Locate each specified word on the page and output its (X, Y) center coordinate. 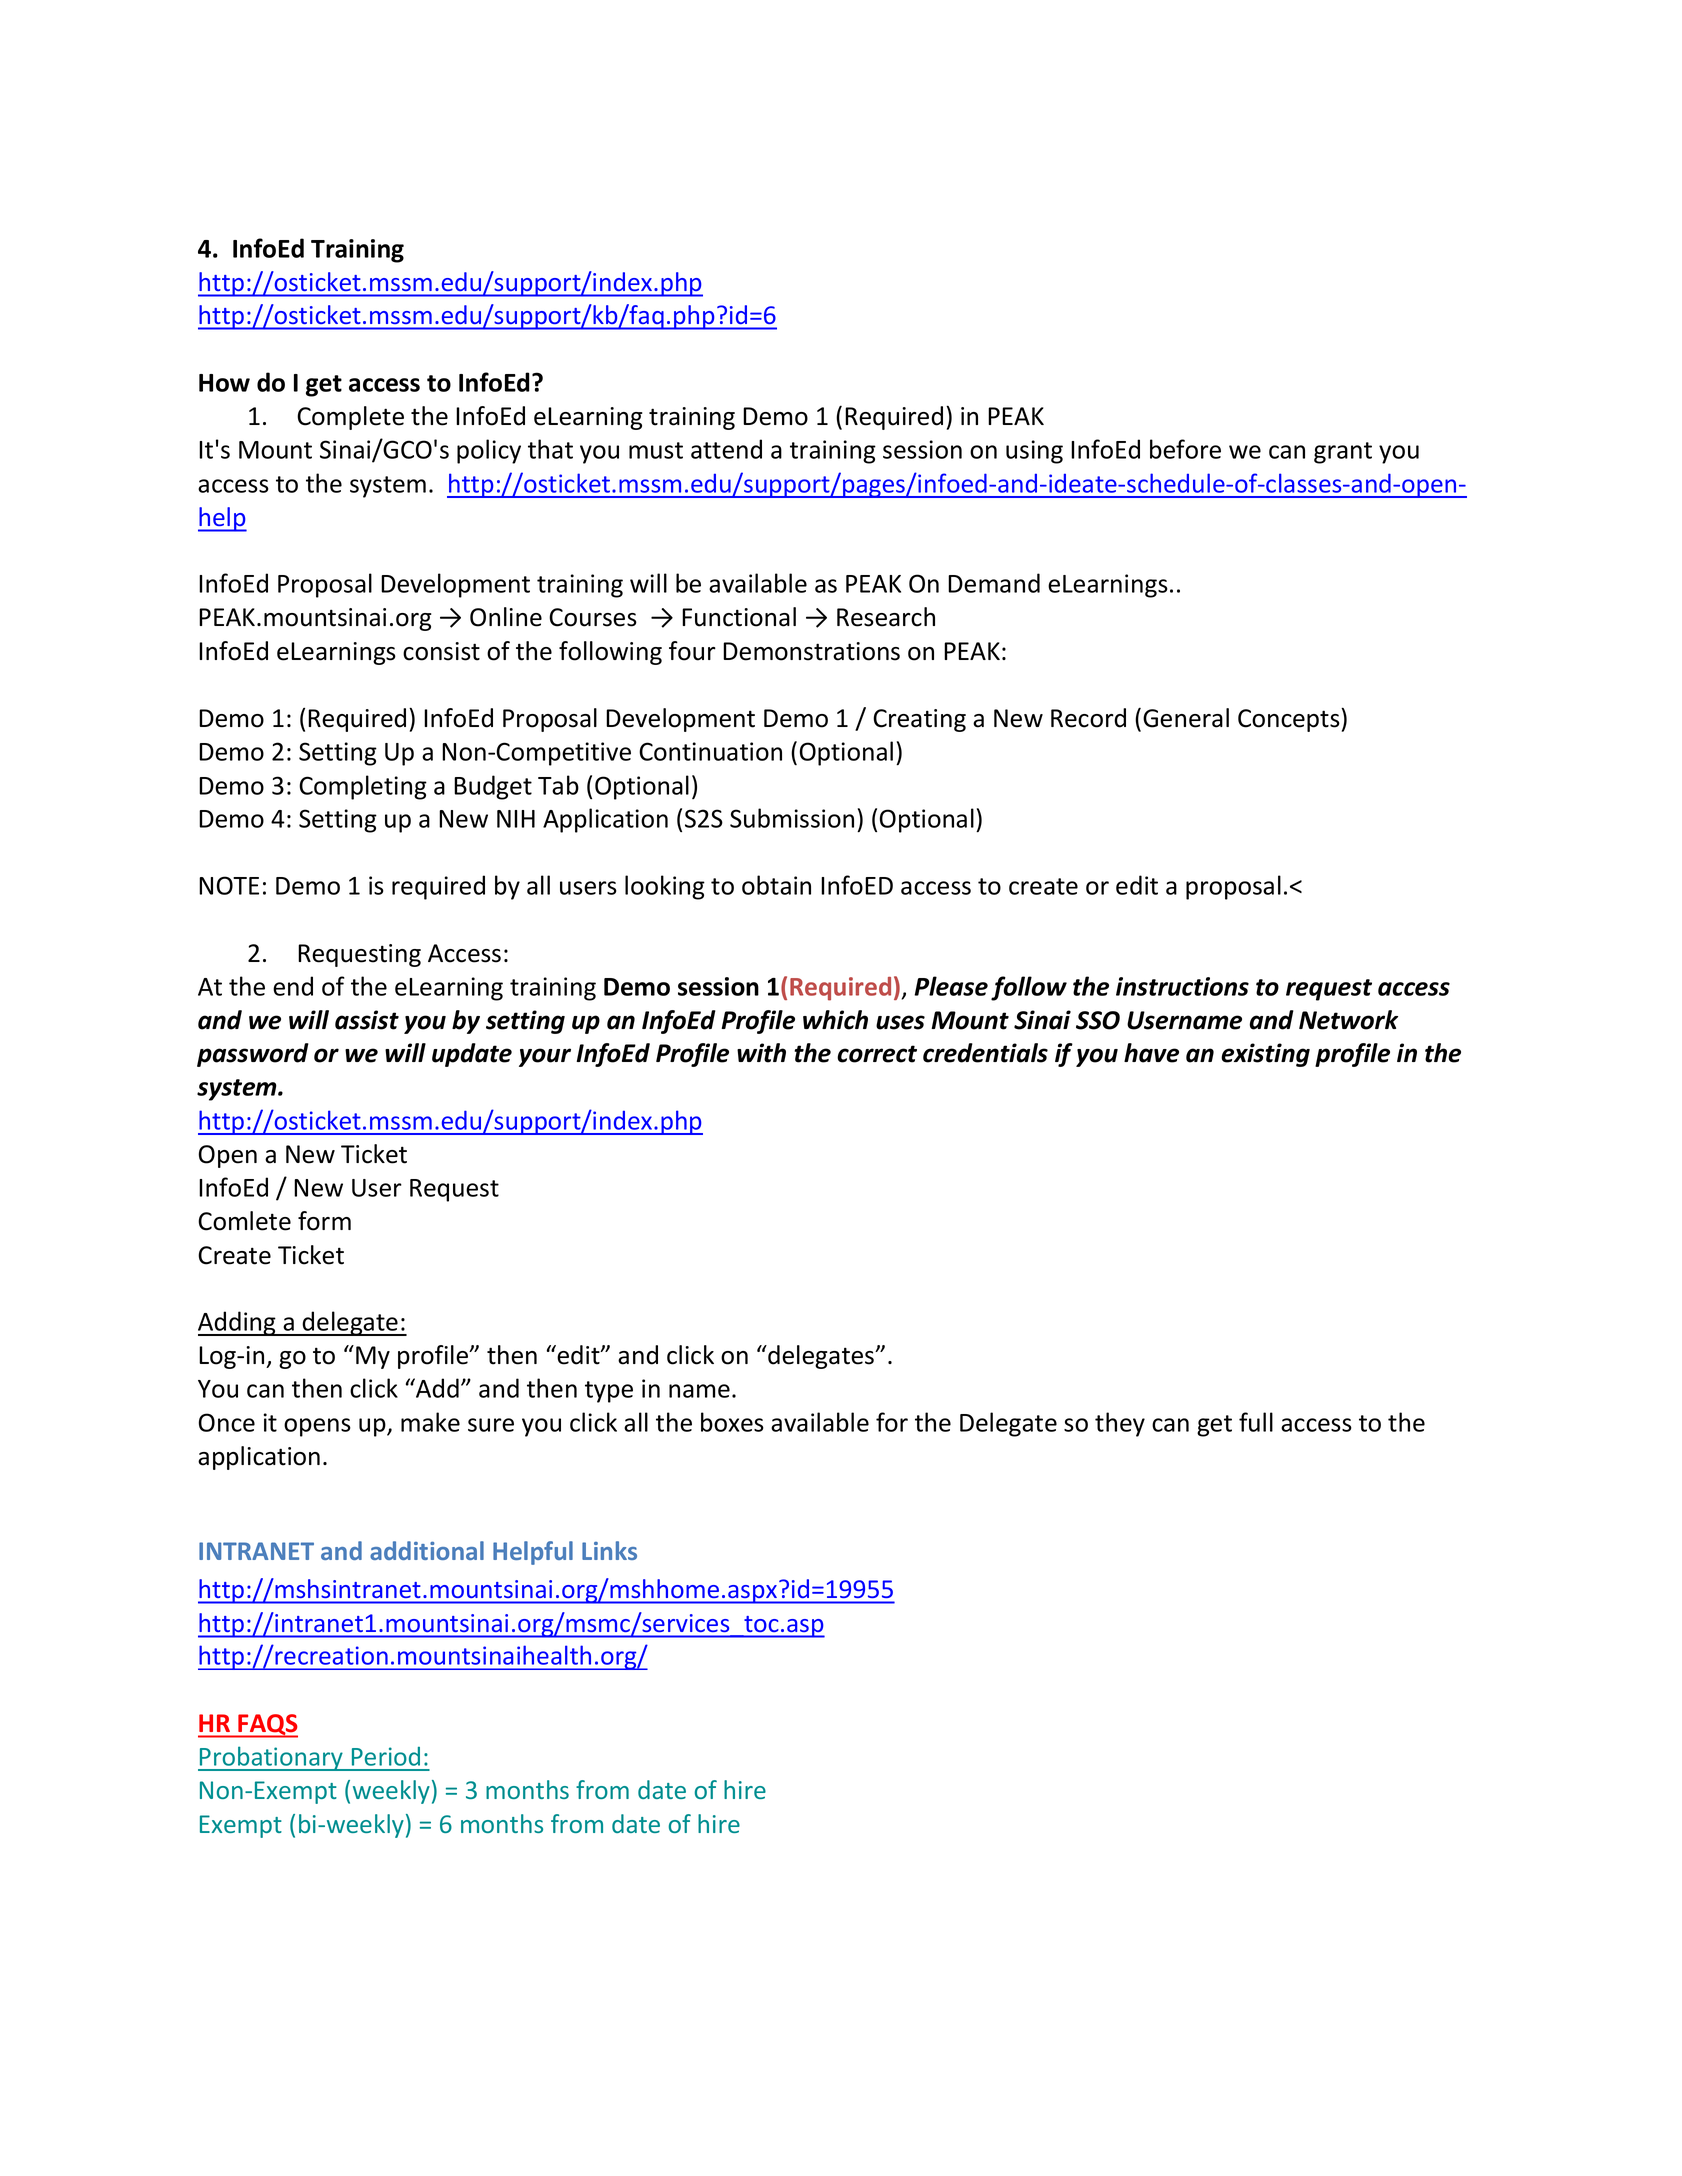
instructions (1182, 986)
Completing (363, 787)
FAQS (267, 1726)
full (1256, 1422)
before (1185, 449)
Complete (350, 418)
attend (726, 449)
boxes (732, 1422)
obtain (776, 885)
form (324, 1221)
